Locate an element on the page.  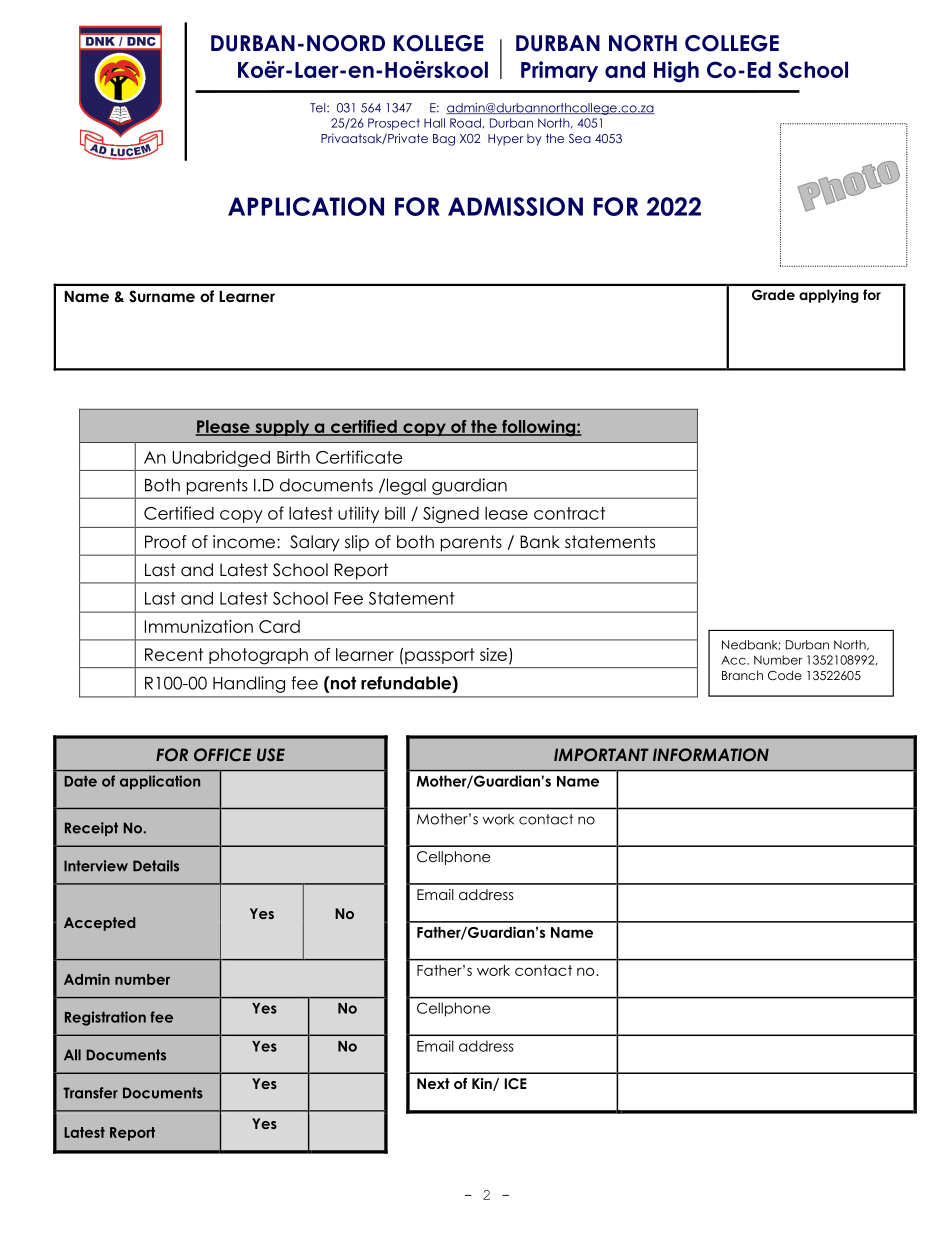
passport is located at coordinates (440, 656).
